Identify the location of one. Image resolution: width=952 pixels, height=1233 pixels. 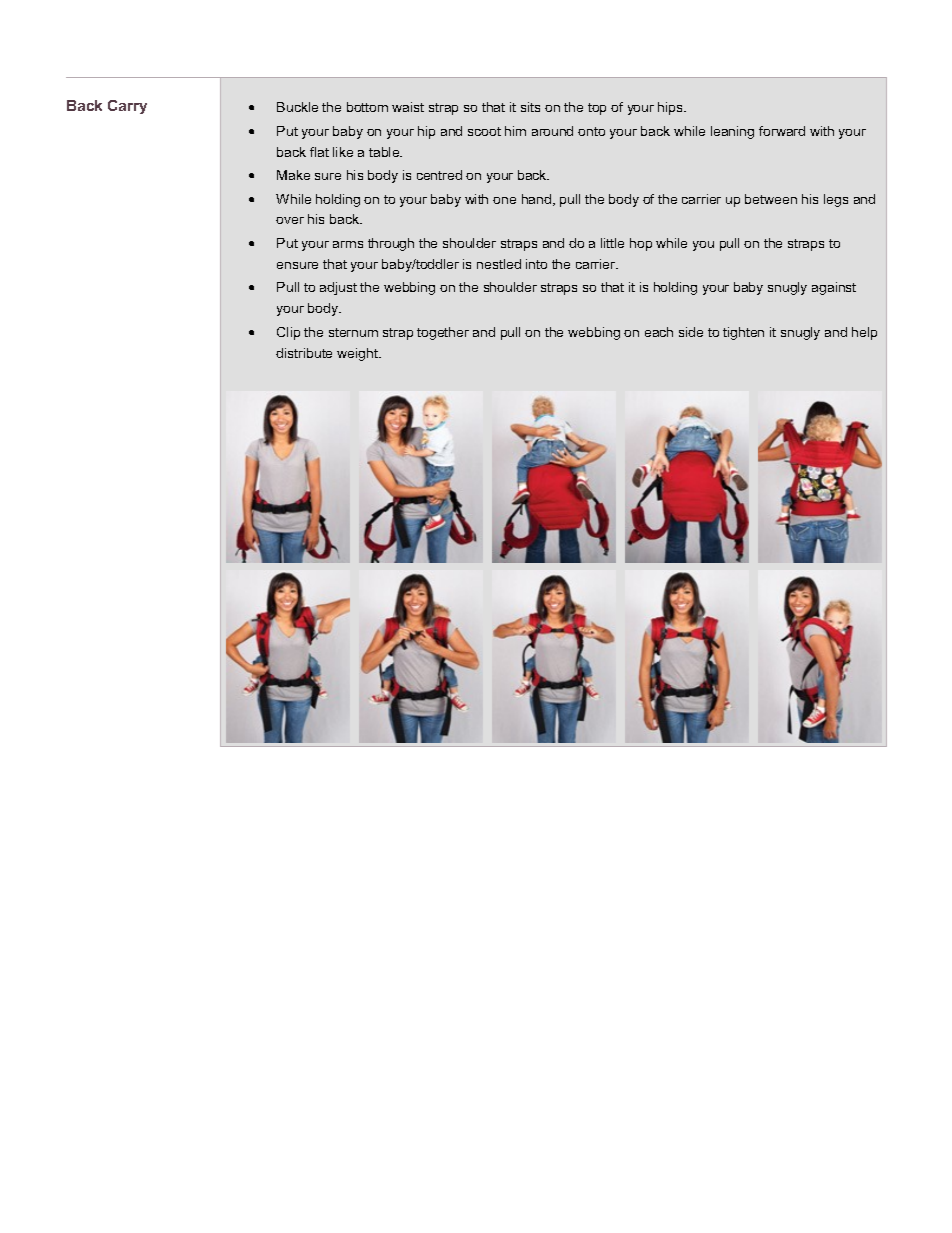
(504, 200).
